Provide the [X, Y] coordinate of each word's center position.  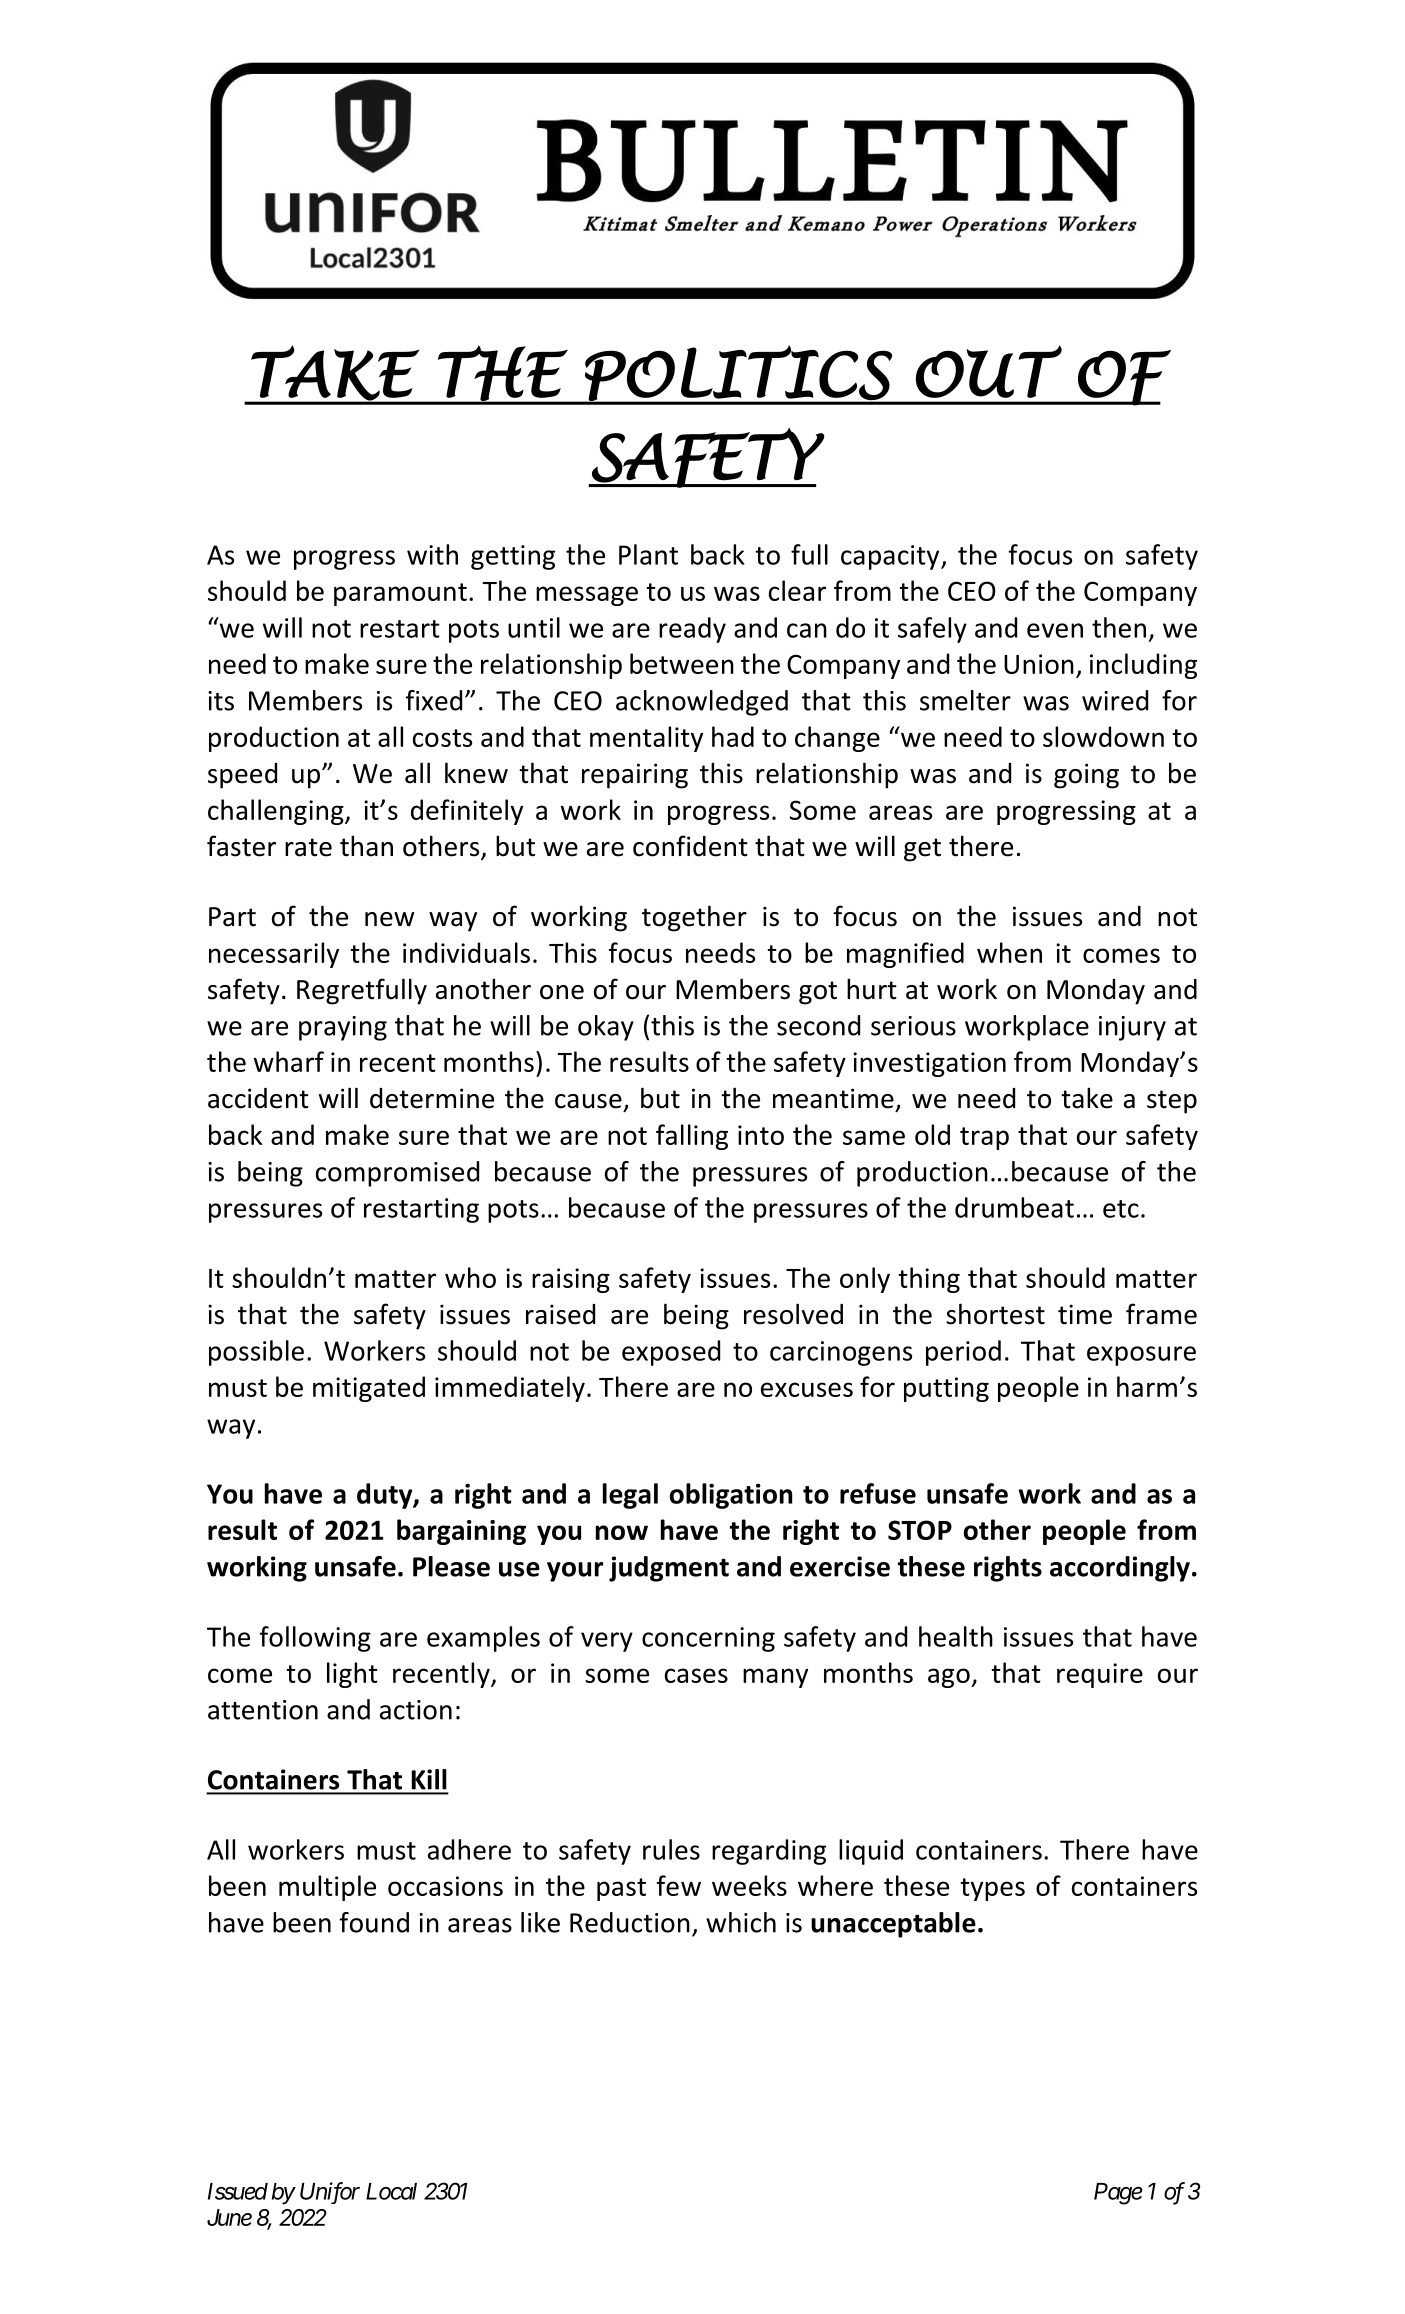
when [1009, 952]
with [432, 554]
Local [391, 2191]
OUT [989, 371]
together [694, 918]
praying [343, 1028]
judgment [669, 1569]
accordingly [1120, 1569]
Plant [648, 554]
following [315, 1639]
